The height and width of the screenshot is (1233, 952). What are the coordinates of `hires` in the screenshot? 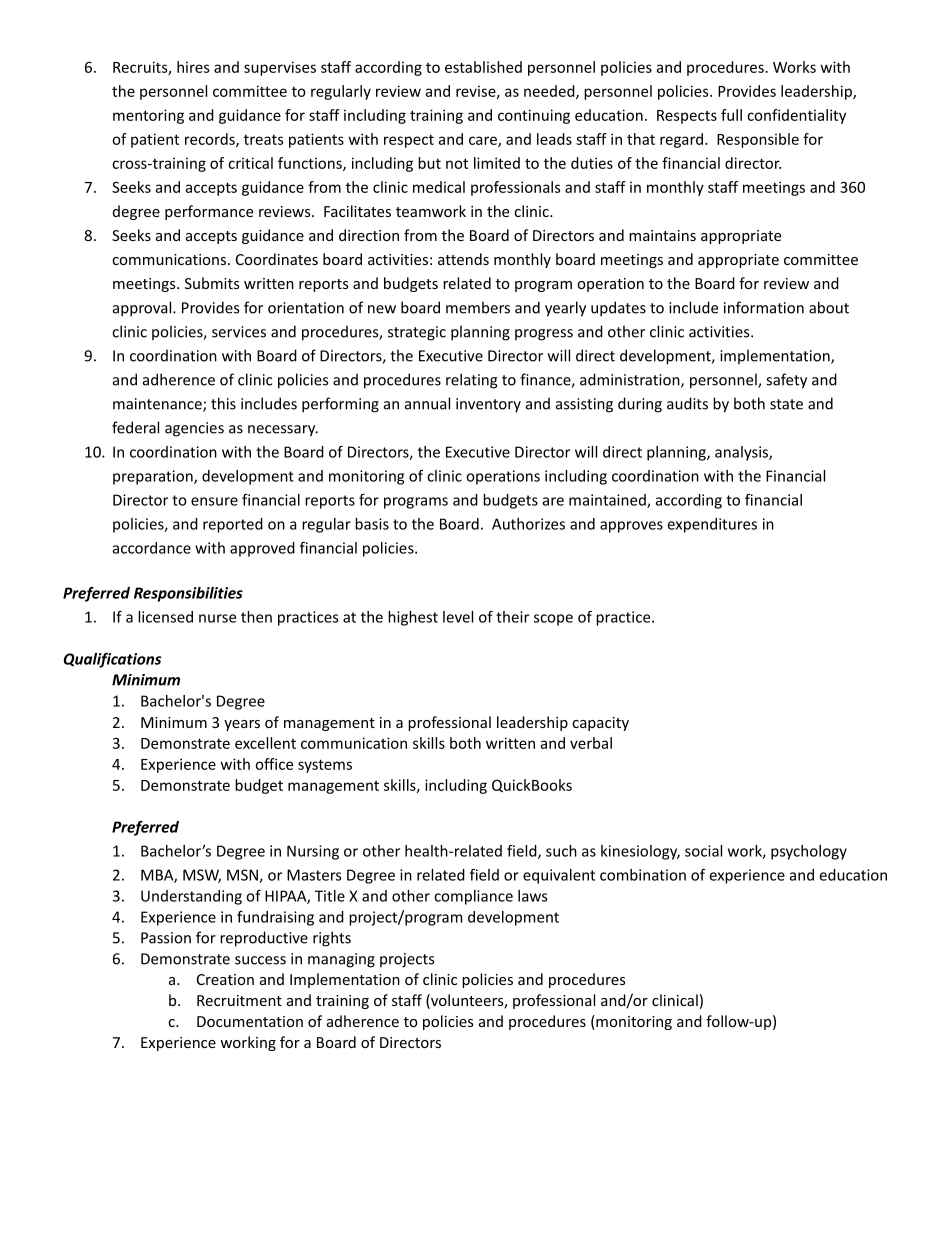 It's located at (193, 67).
